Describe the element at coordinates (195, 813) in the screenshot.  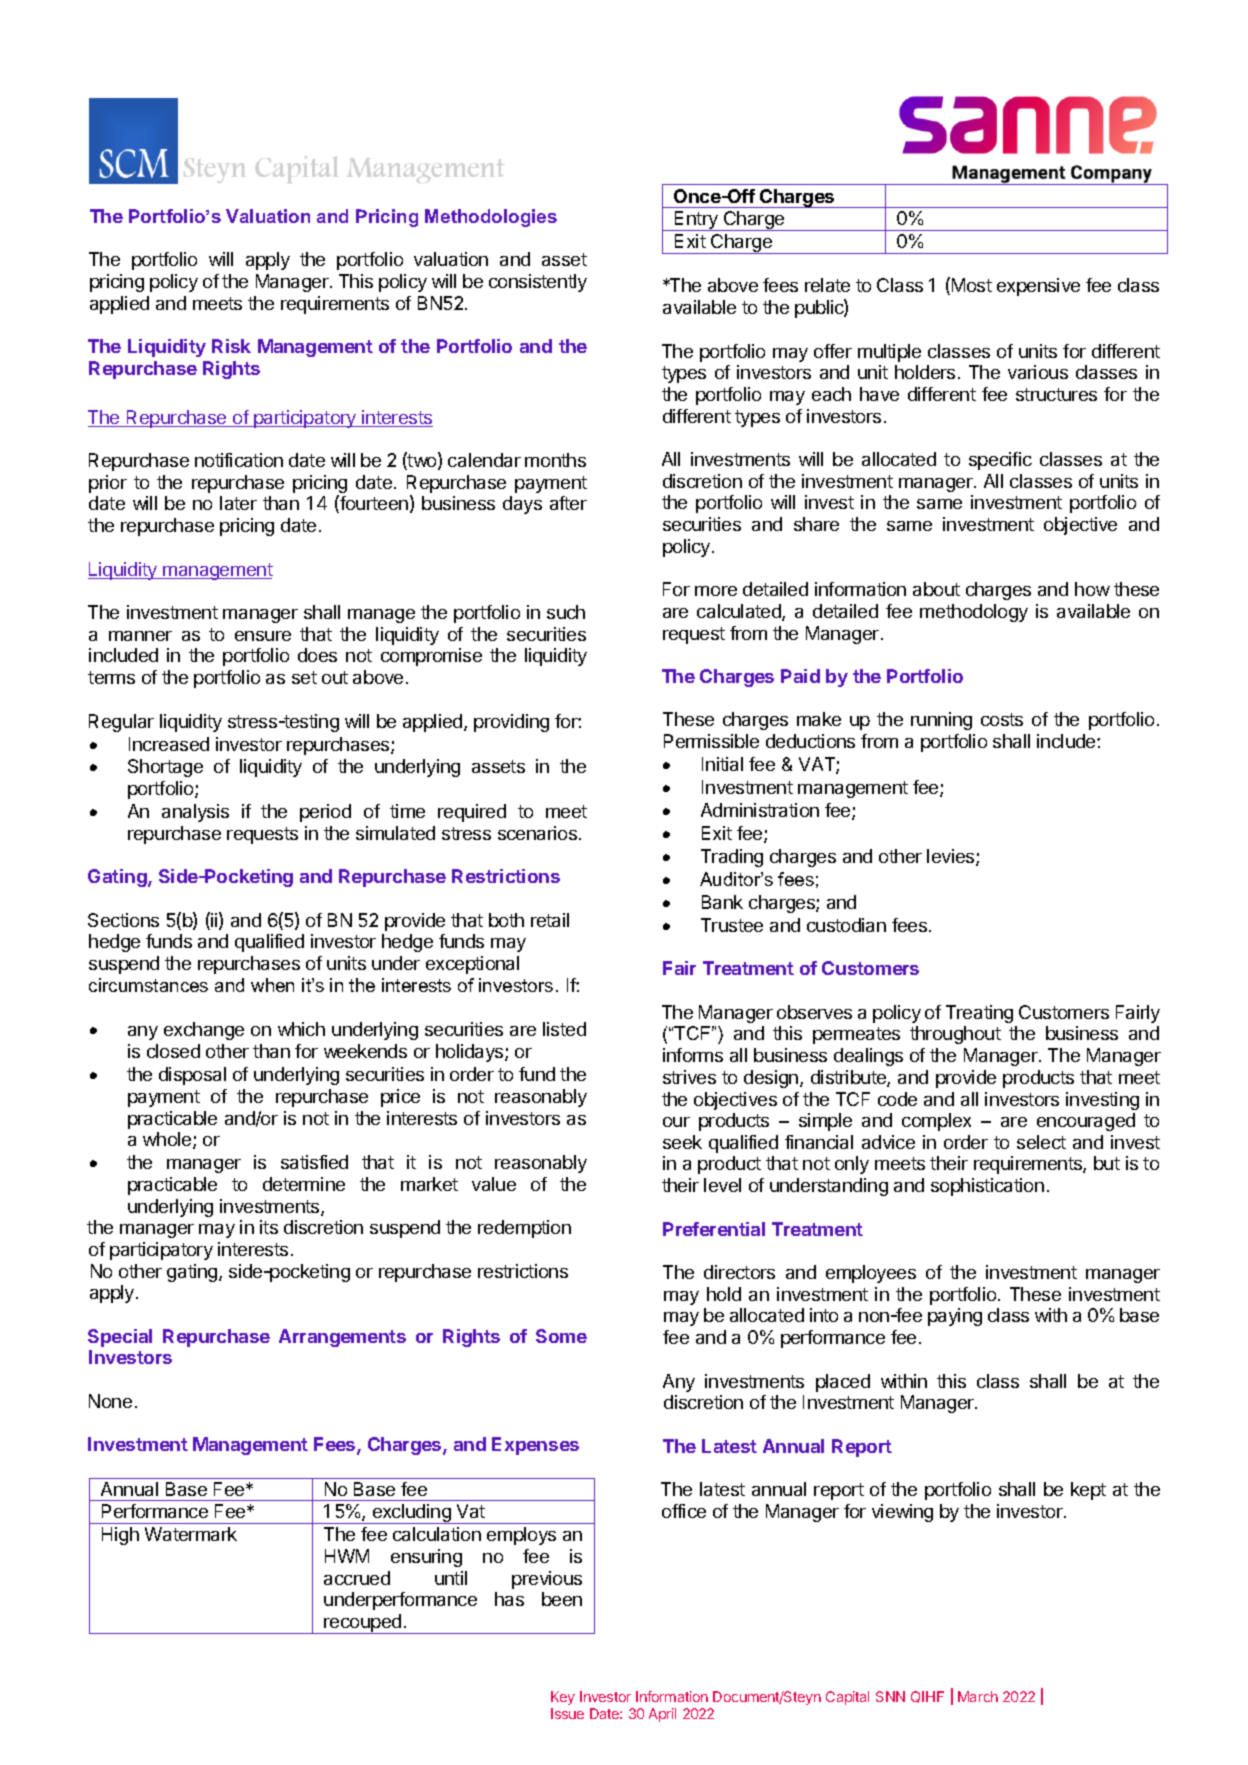
I see `analysis` at that location.
